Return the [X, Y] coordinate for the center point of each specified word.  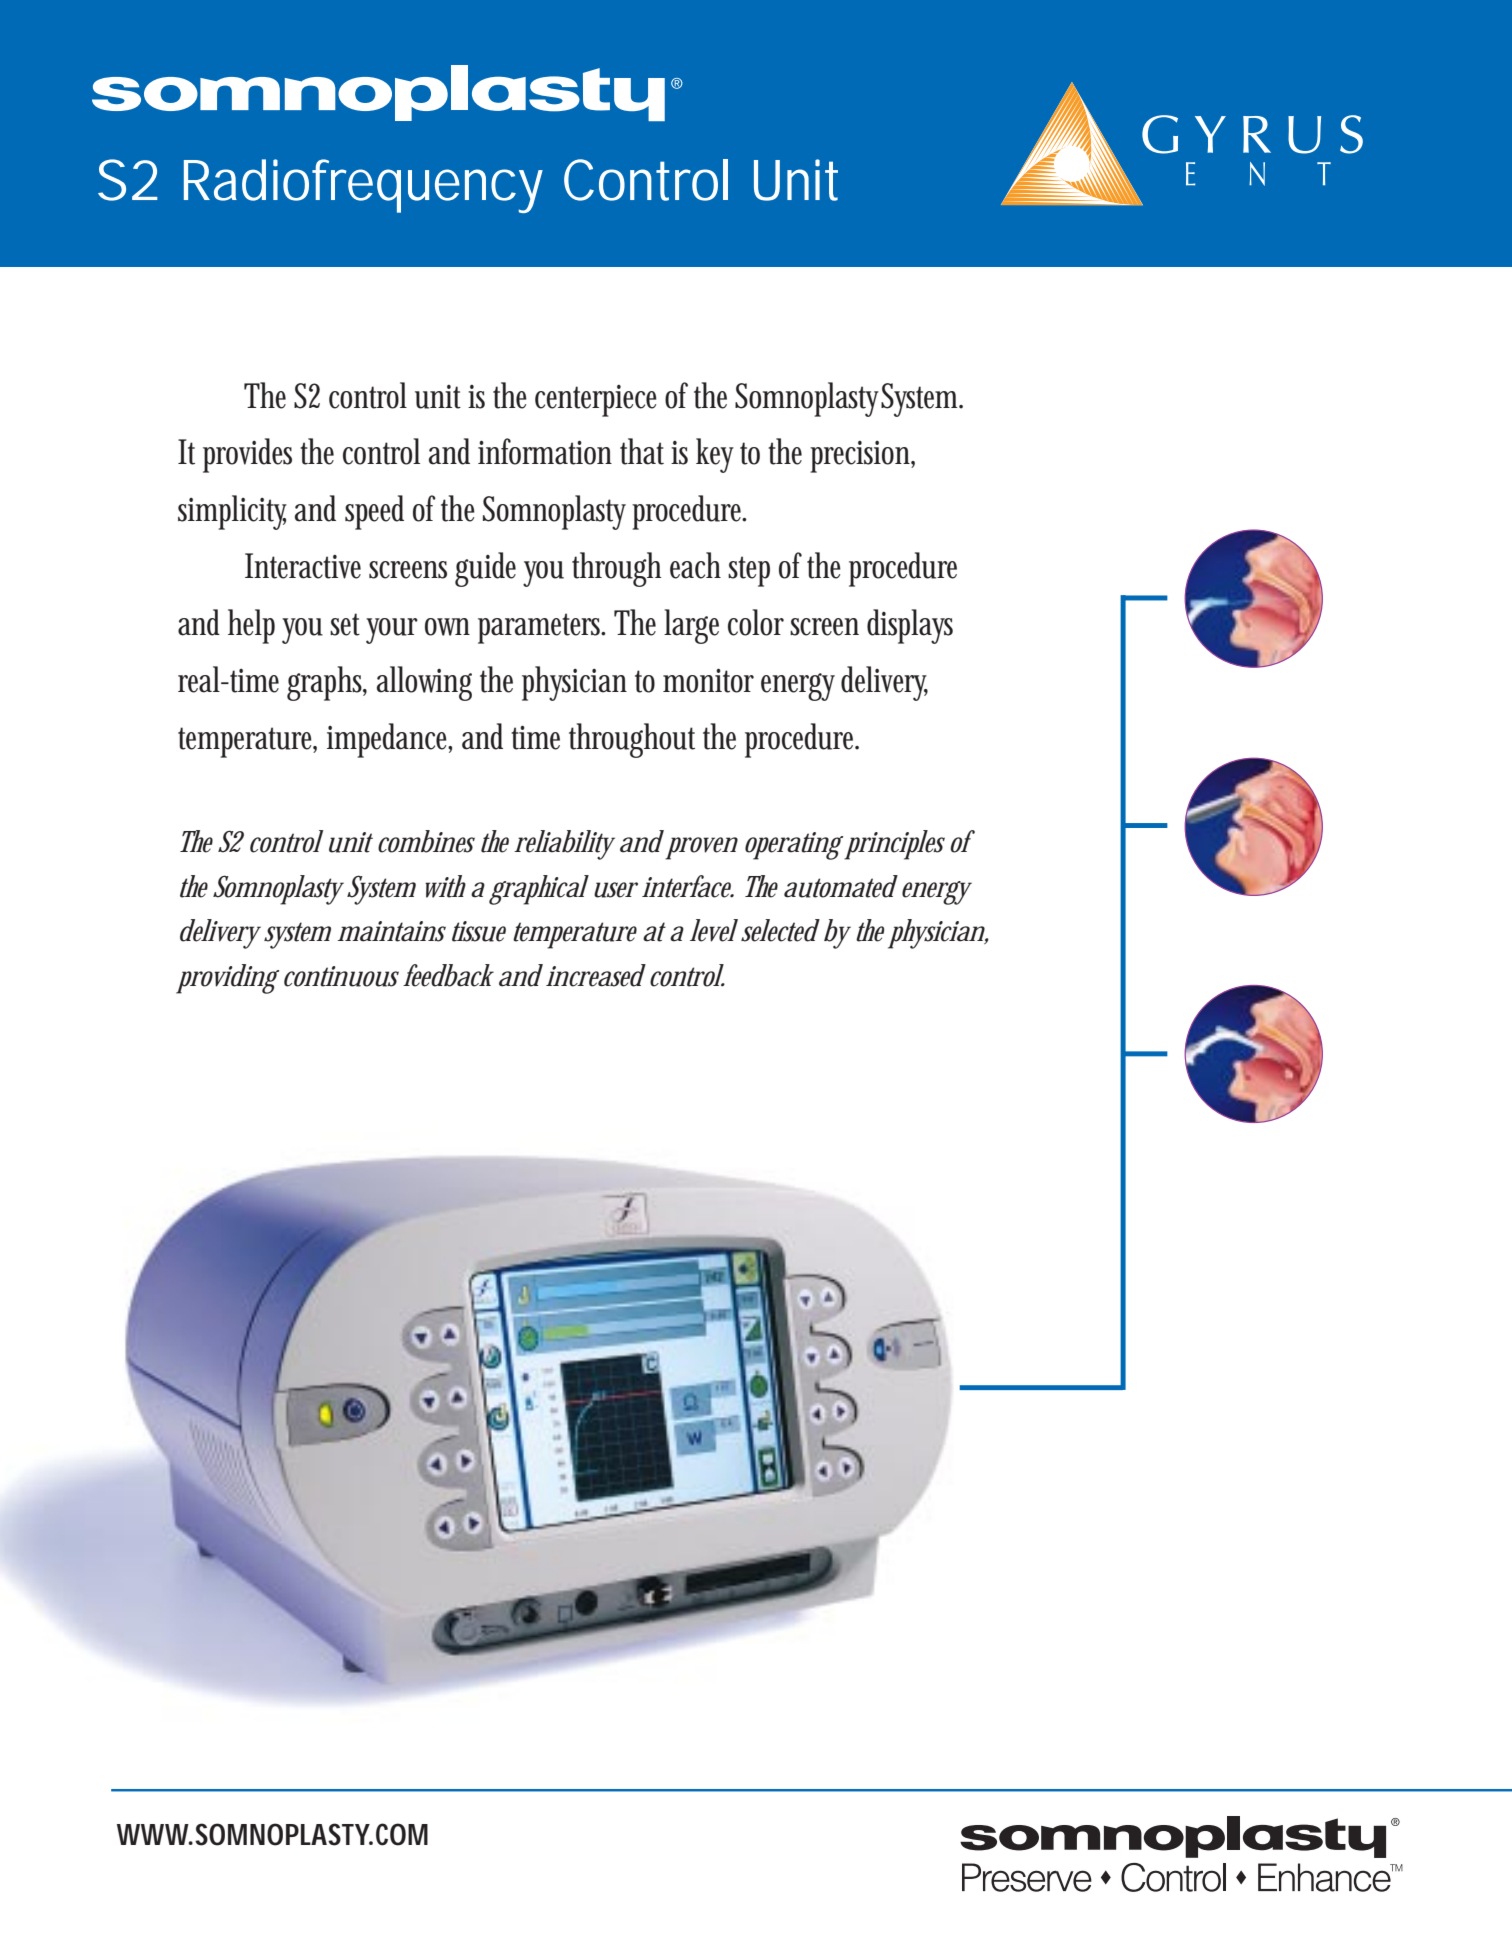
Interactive [303, 566]
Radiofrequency [363, 186]
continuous [341, 976]
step [749, 571]
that [642, 451]
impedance [389, 740]
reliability [564, 845]
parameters [541, 628]
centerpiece [596, 401]
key [715, 455]
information [545, 451]
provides [247, 455]
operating [794, 846]
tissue [479, 931]
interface [687, 886]
